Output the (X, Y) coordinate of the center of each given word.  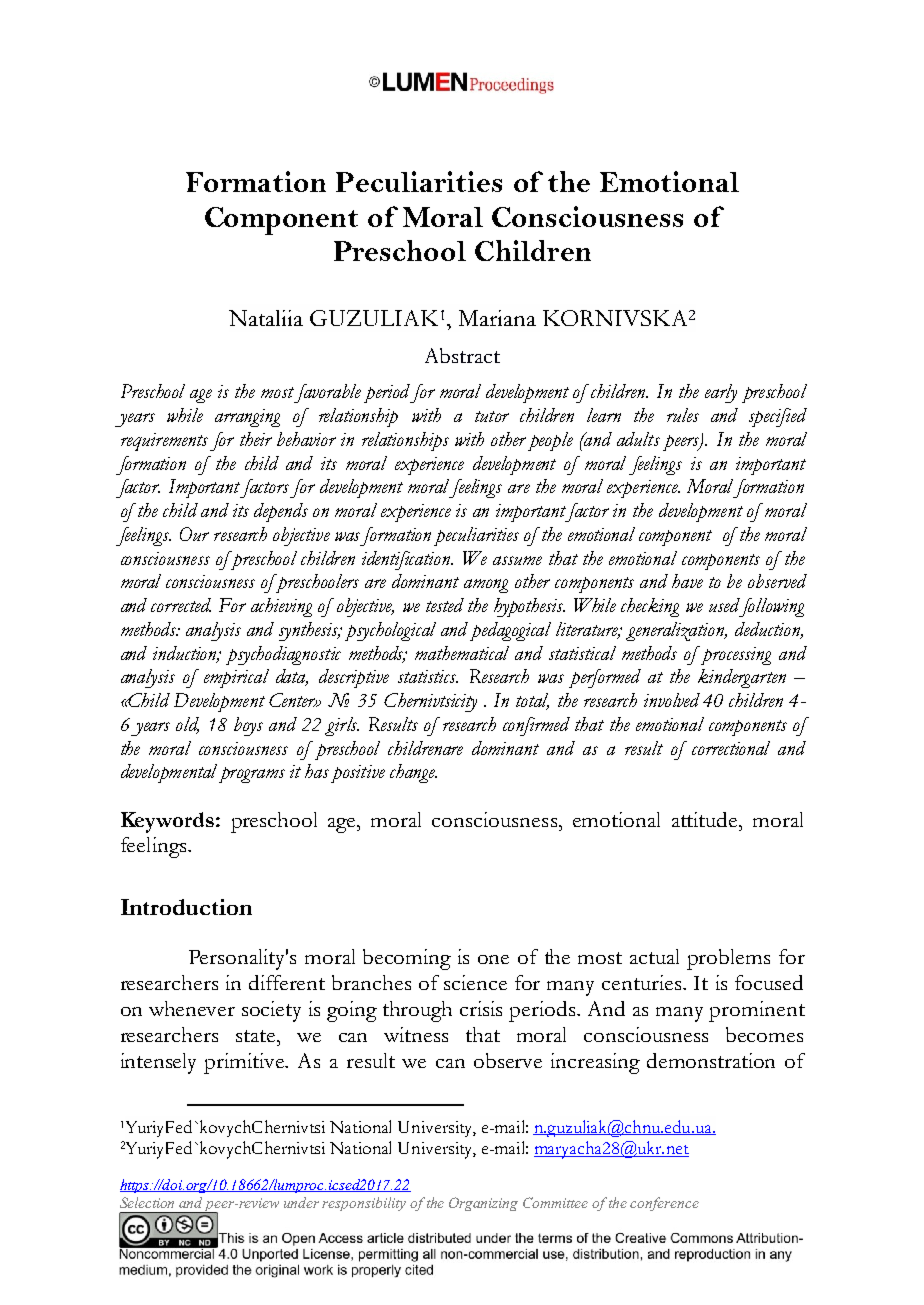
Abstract (462, 355)
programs (250, 774)
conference (664, 1204)
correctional (731, 748)
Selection (147, 1202)
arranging (247, 418)
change (413, 773)
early (721, 393)
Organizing (483, 1204)
